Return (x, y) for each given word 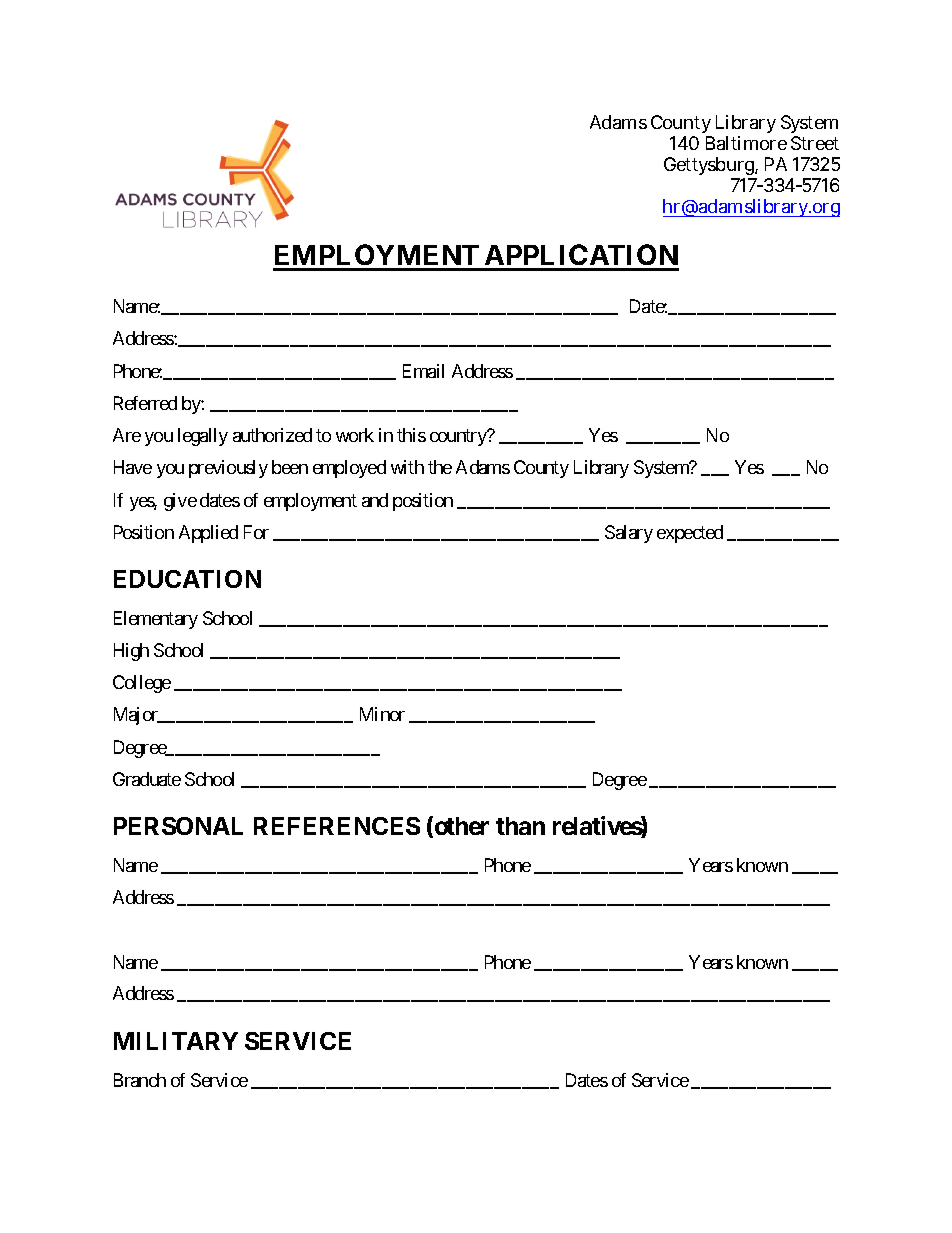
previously (228, 469)
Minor (382, 714)
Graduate (147, 779)
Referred (145, 403)
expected (690, 534)
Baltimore (746, 143)
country (459, 437)
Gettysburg (711, 168)
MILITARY (176, 1041)
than (520, 826)
